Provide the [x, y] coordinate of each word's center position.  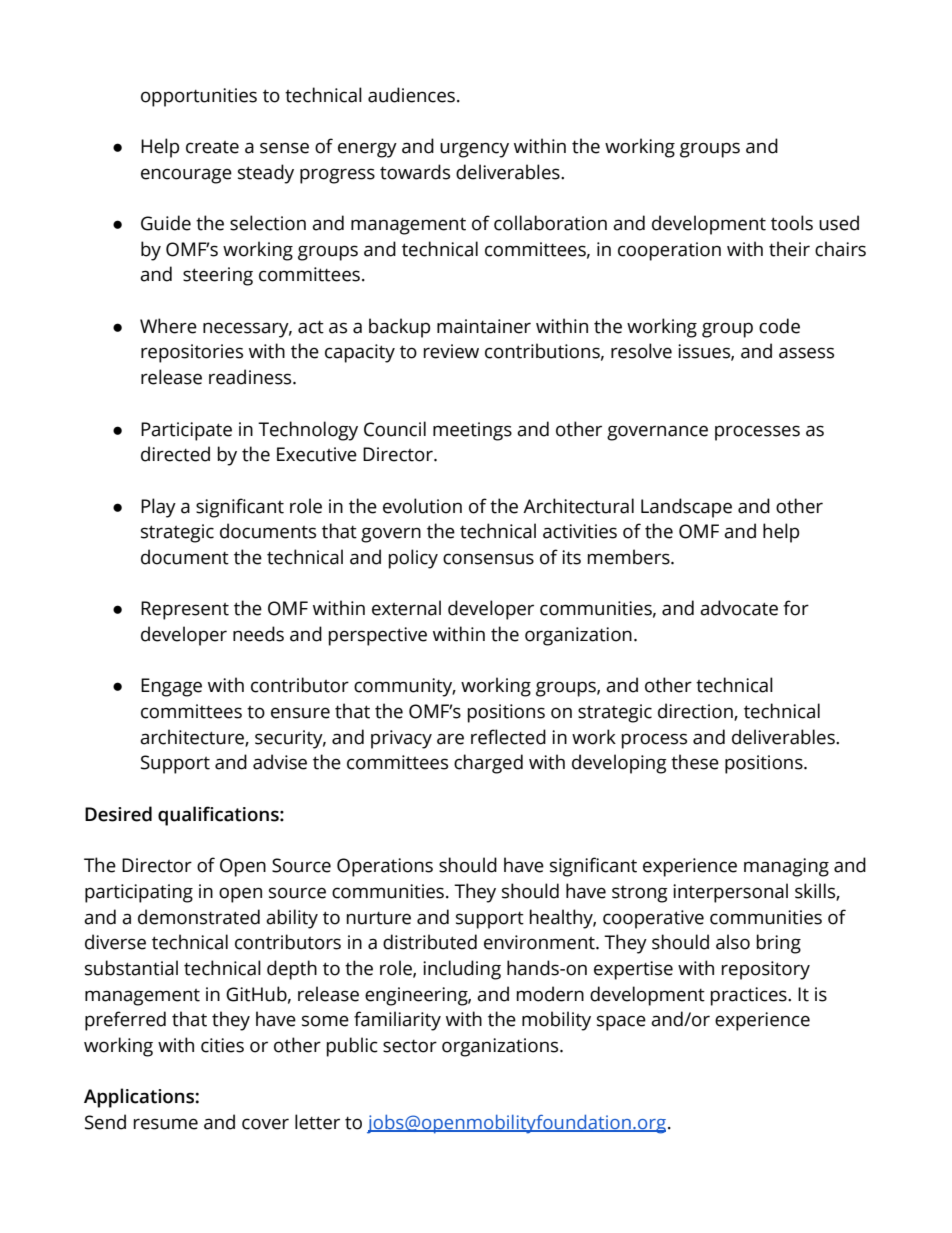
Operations [385, 867]
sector [410, 1046]
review [451, 351]
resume [166, 1124]
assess [806, 353]
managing [786, 867]
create [212, 147]
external [406, 608]
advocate [739, 608]
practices [750, 996]
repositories [192, 353]
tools [792, 223]
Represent [185, 610]
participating [139, 893]
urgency [474, 150]
